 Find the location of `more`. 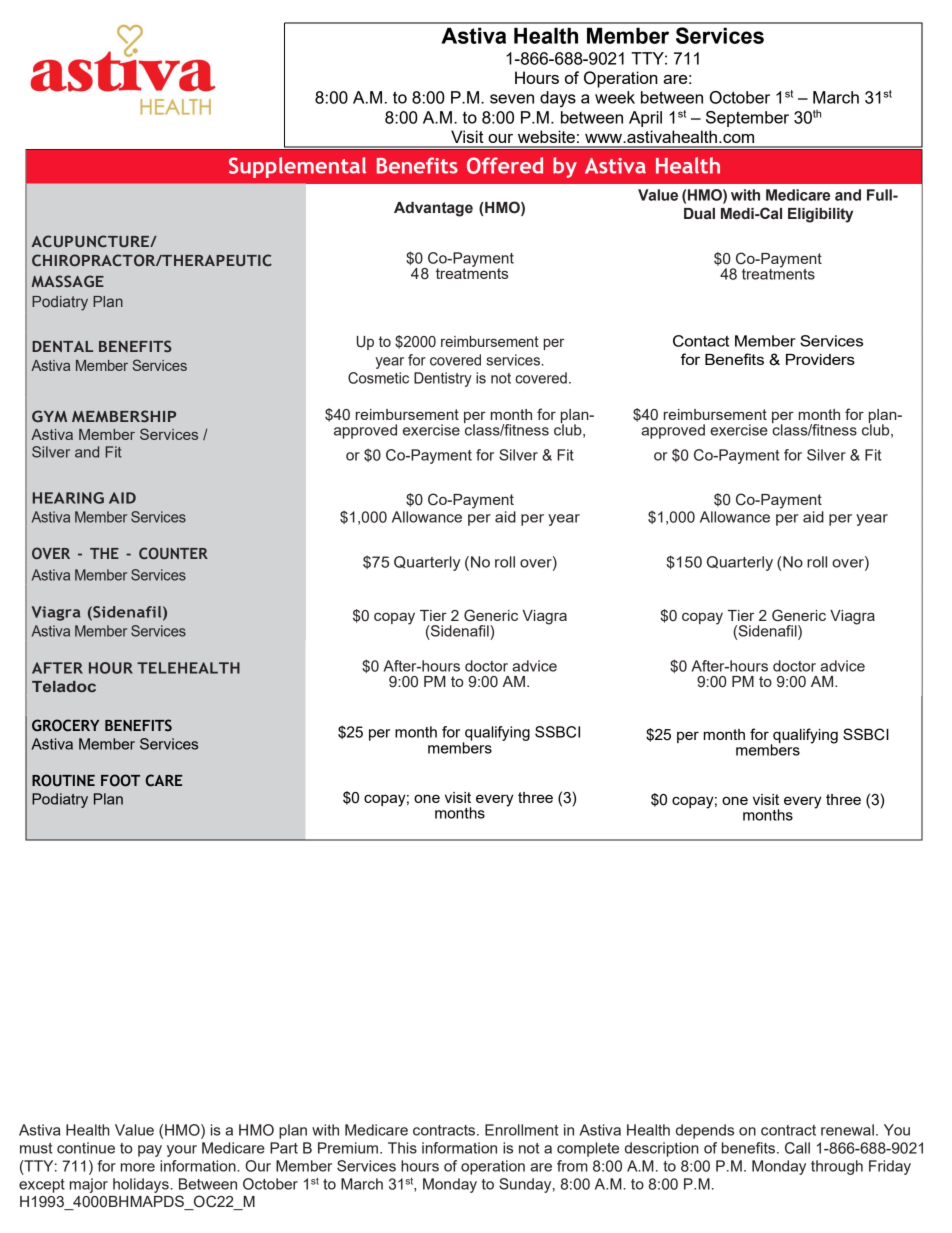

more is located at coordinates (138, 1167).
